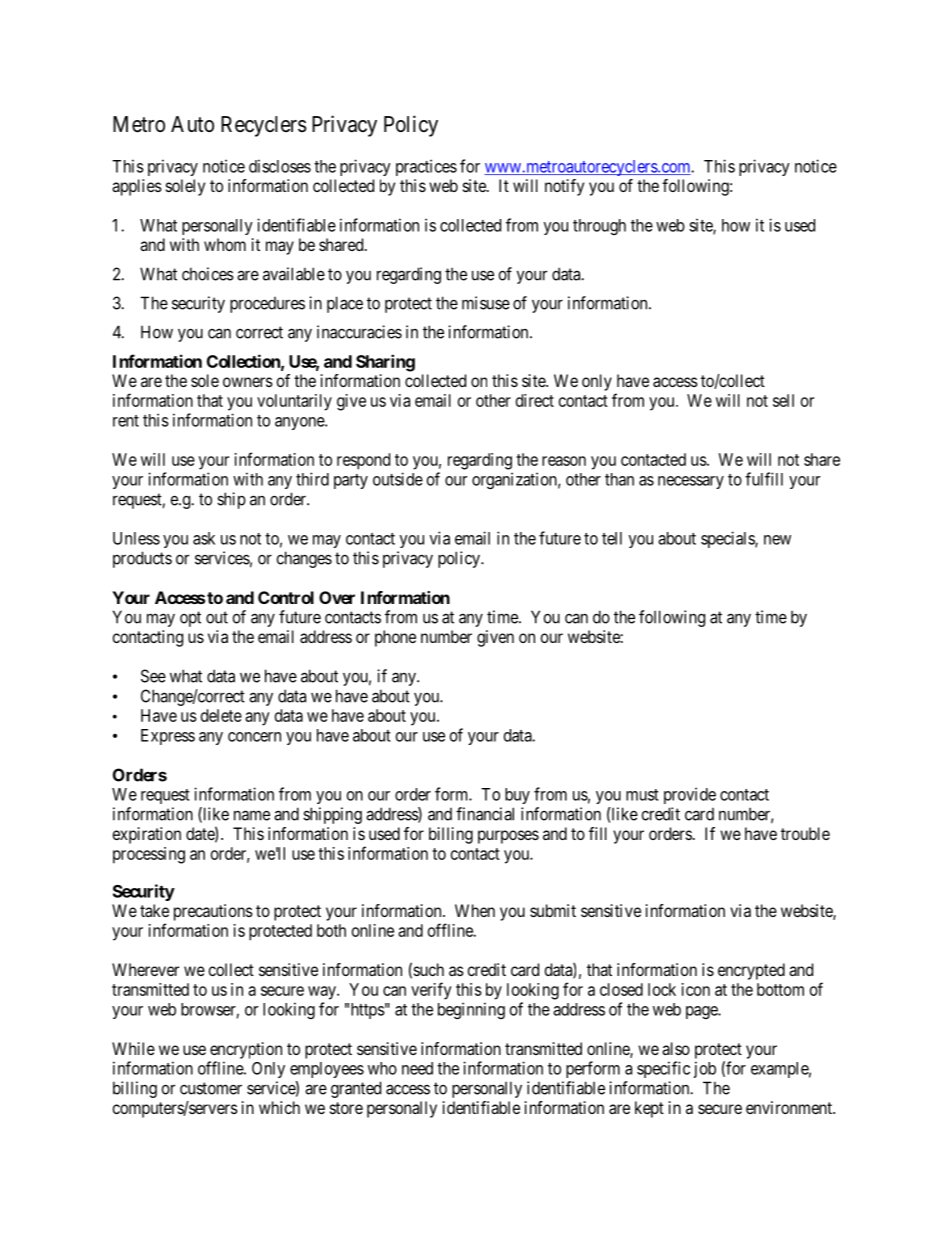  Describe the element at coordinates (508, 837) in the screenshot. I see `purposes` at that location.
